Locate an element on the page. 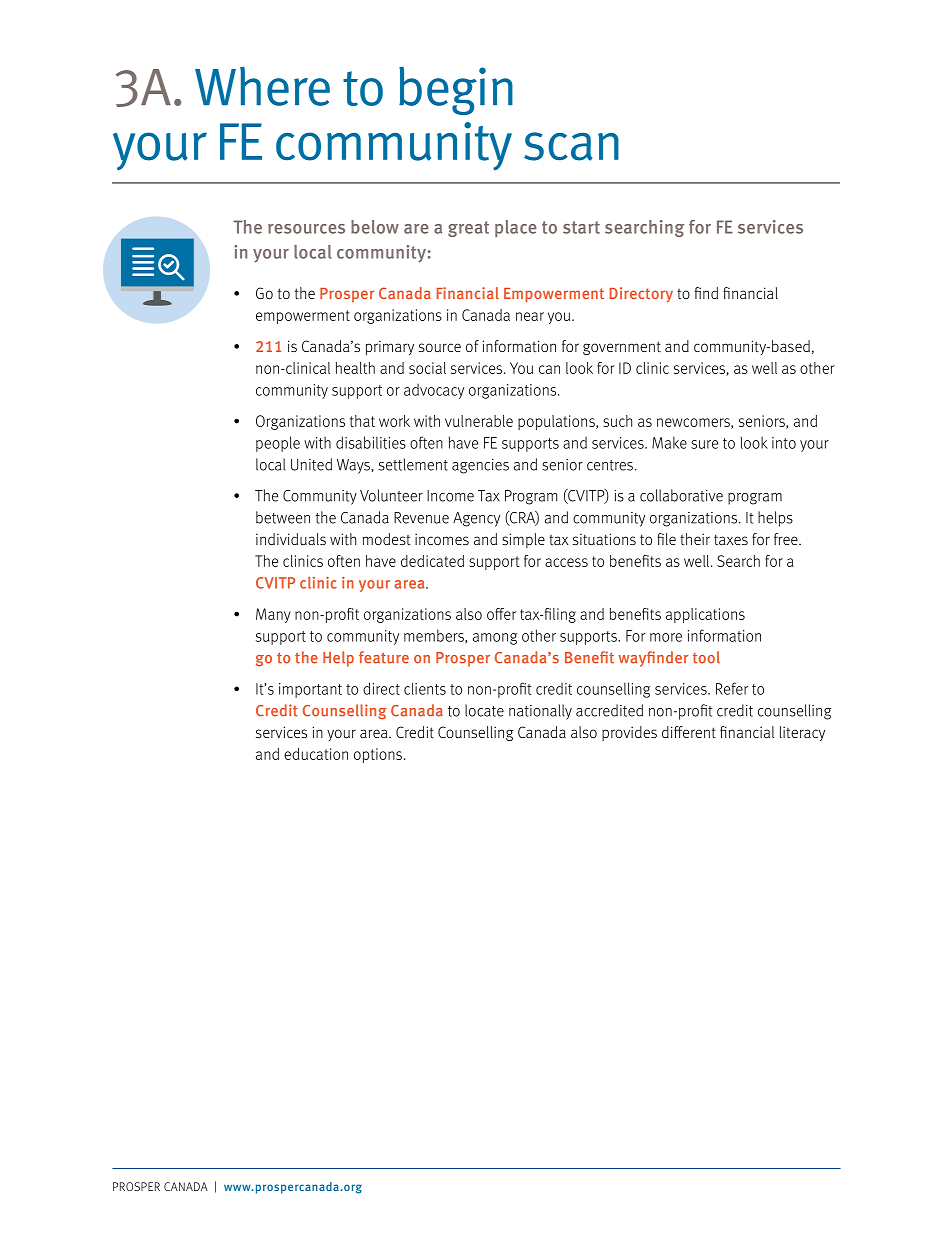 This image has width=952, height=1233. education is located at coordinates (316, 754).
